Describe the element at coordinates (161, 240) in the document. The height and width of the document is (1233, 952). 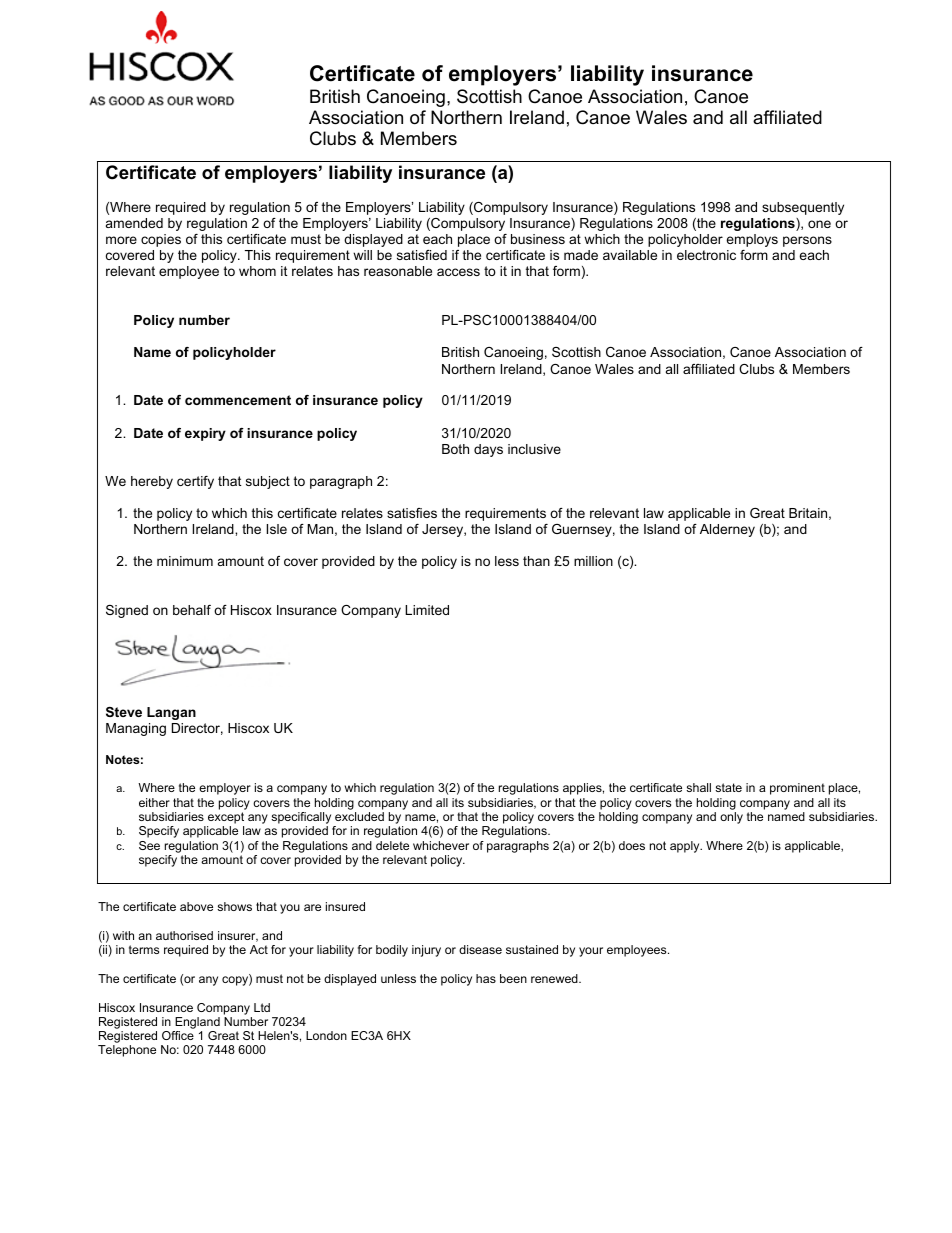
I see `copies` at that location.
